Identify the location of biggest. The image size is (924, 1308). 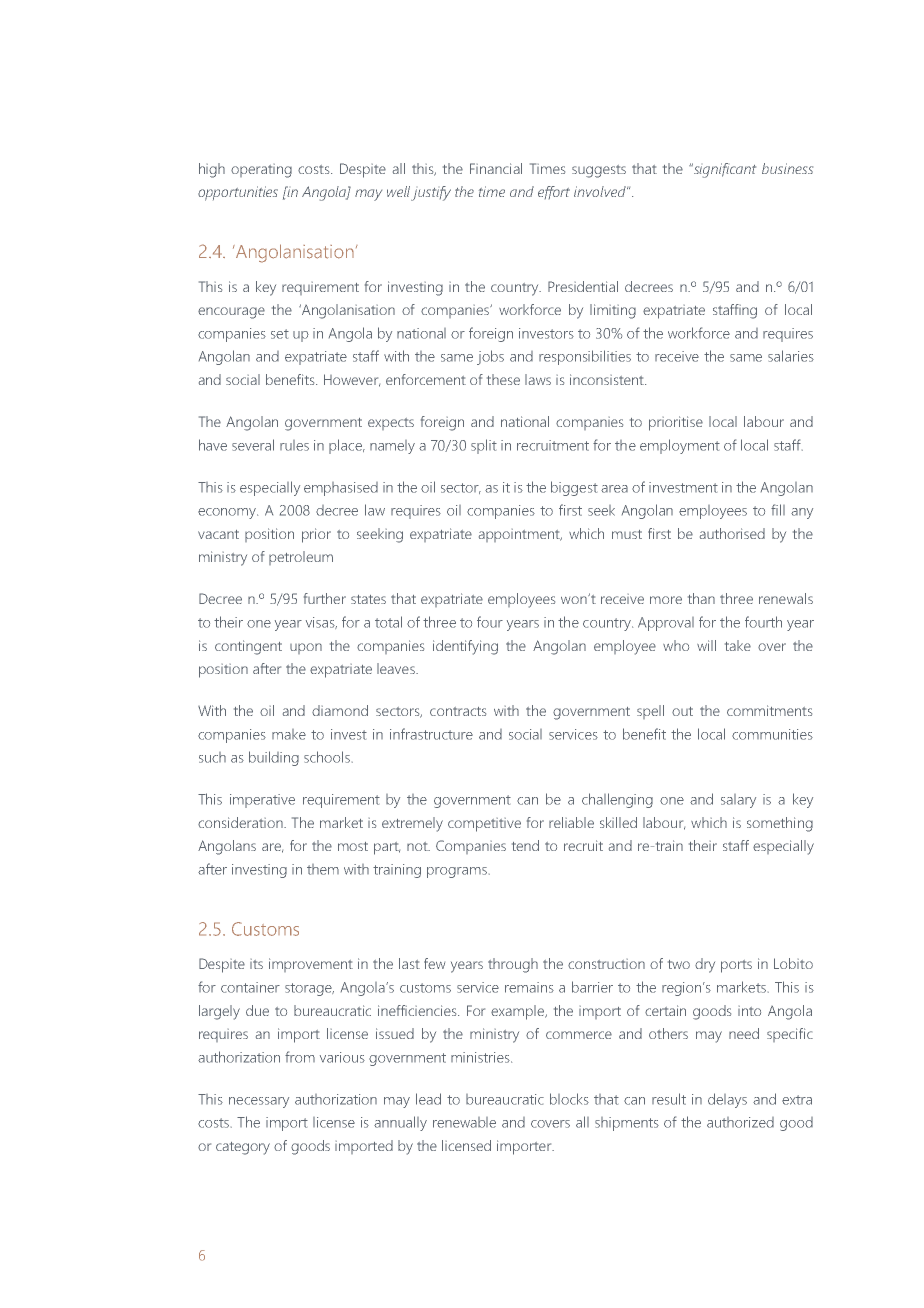
(574, 488).
